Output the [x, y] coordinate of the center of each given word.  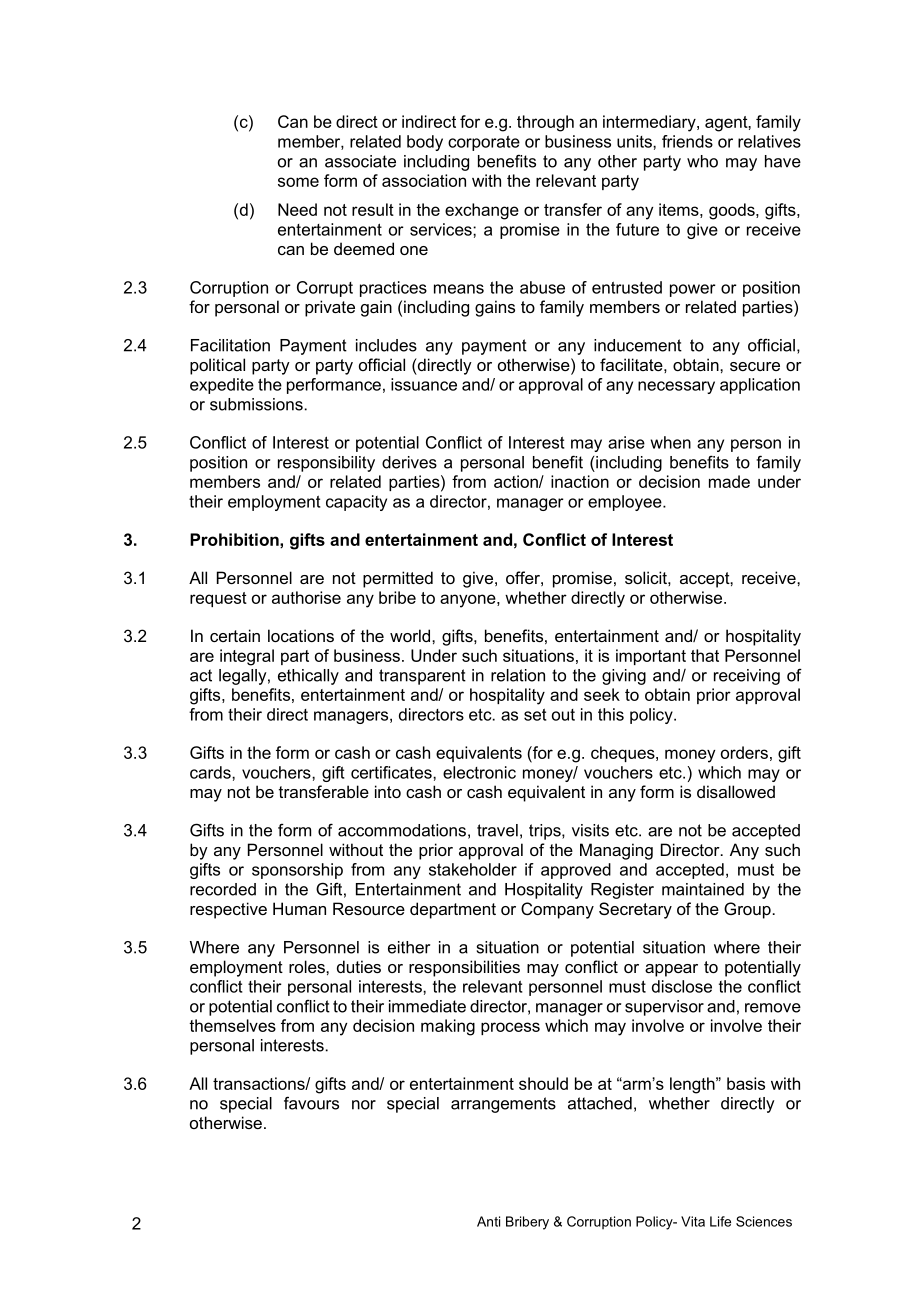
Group [747, 910]
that [705, 655]
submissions [256, 404]
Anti [488, 1221]
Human [299, 908]
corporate [484, 143]
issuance [424, 384]
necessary [676, 387]
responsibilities [464, 968]
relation [518, 675]
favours [311, 1103]
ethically [308, 677]
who [702, 161]
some [298, 182]
